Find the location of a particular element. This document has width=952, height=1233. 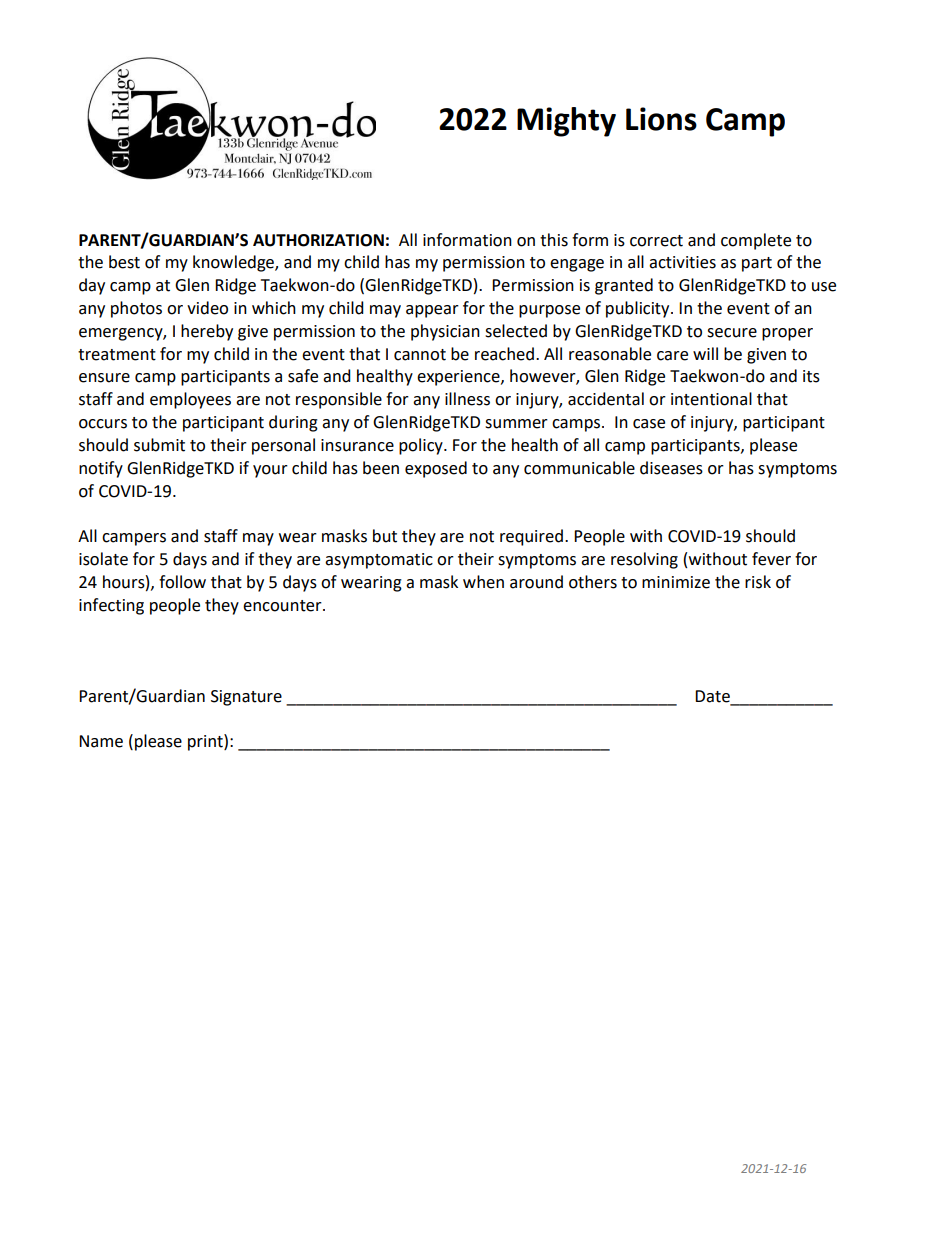

required is located at coordinates (531, 537).
